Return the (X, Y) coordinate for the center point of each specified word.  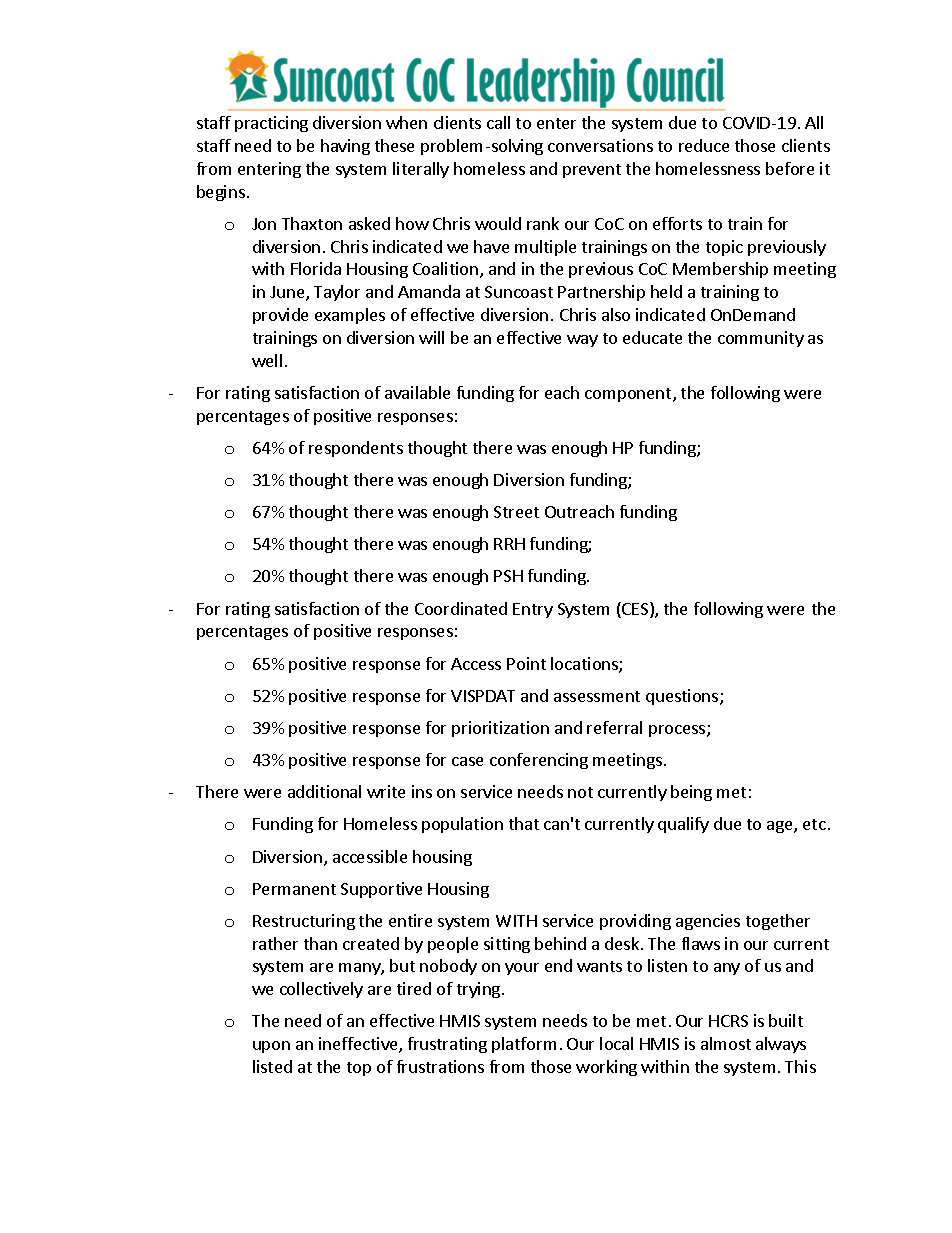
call (498, 122)
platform (524, 1045)
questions (683, 697)
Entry (533, 610)
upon (271, 1047)
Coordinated (461, 608)
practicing (271, 124)
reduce (704, 145)
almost (726, 1043)
